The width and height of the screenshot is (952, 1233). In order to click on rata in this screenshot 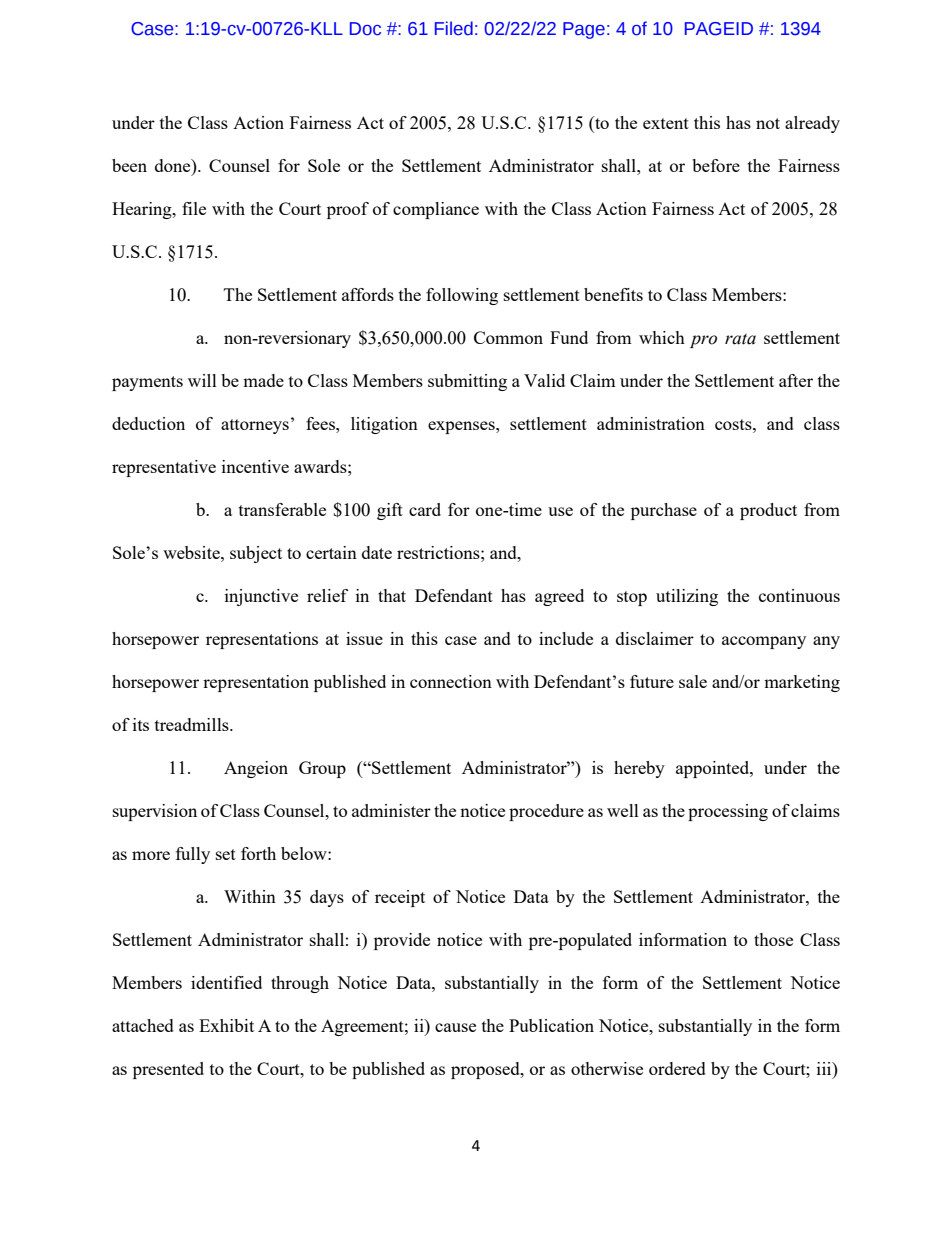, I will do `click(740, 339)`.
